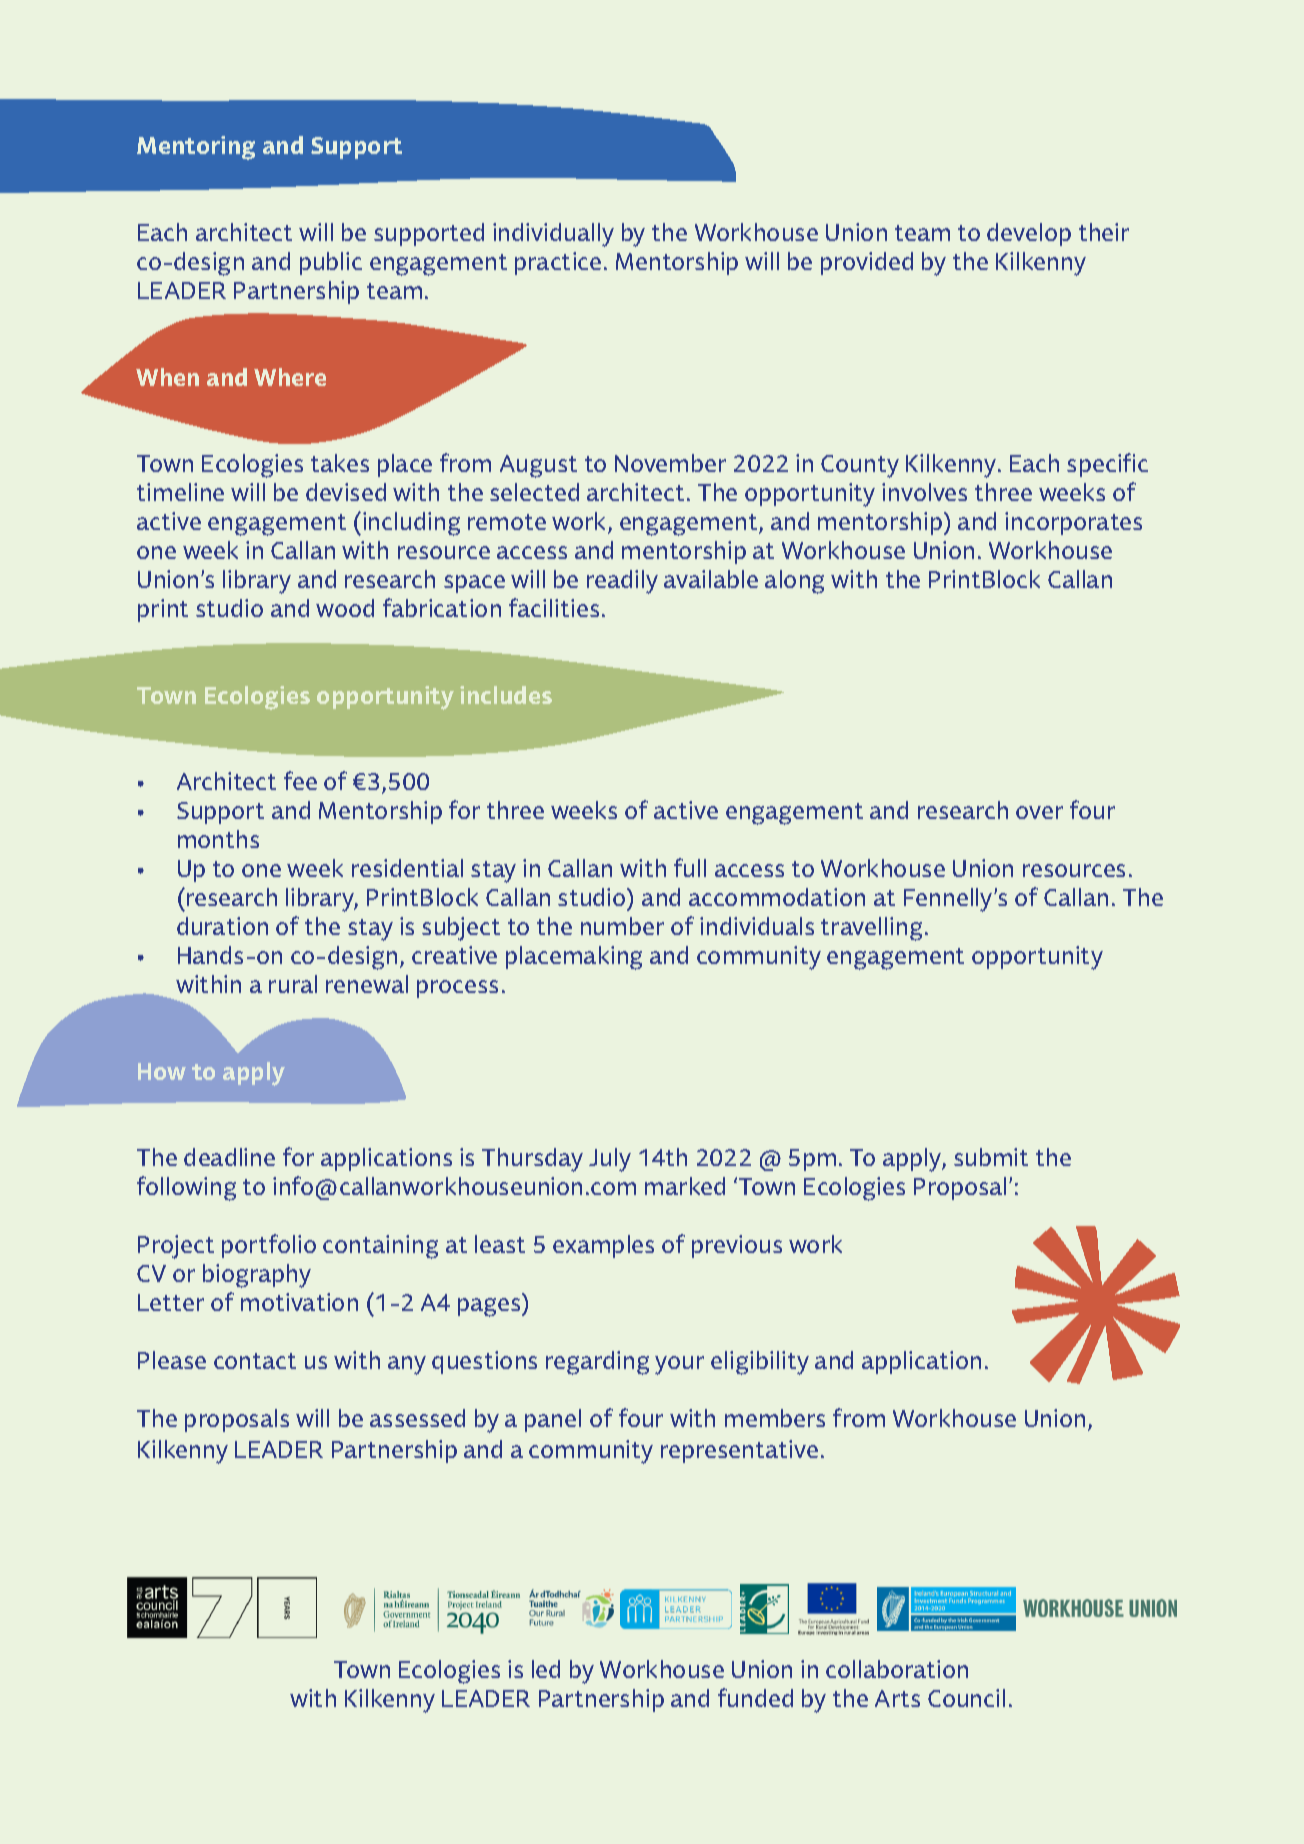 The image size is (1304, 1844). I want to click on led, so click(546, 1669).
